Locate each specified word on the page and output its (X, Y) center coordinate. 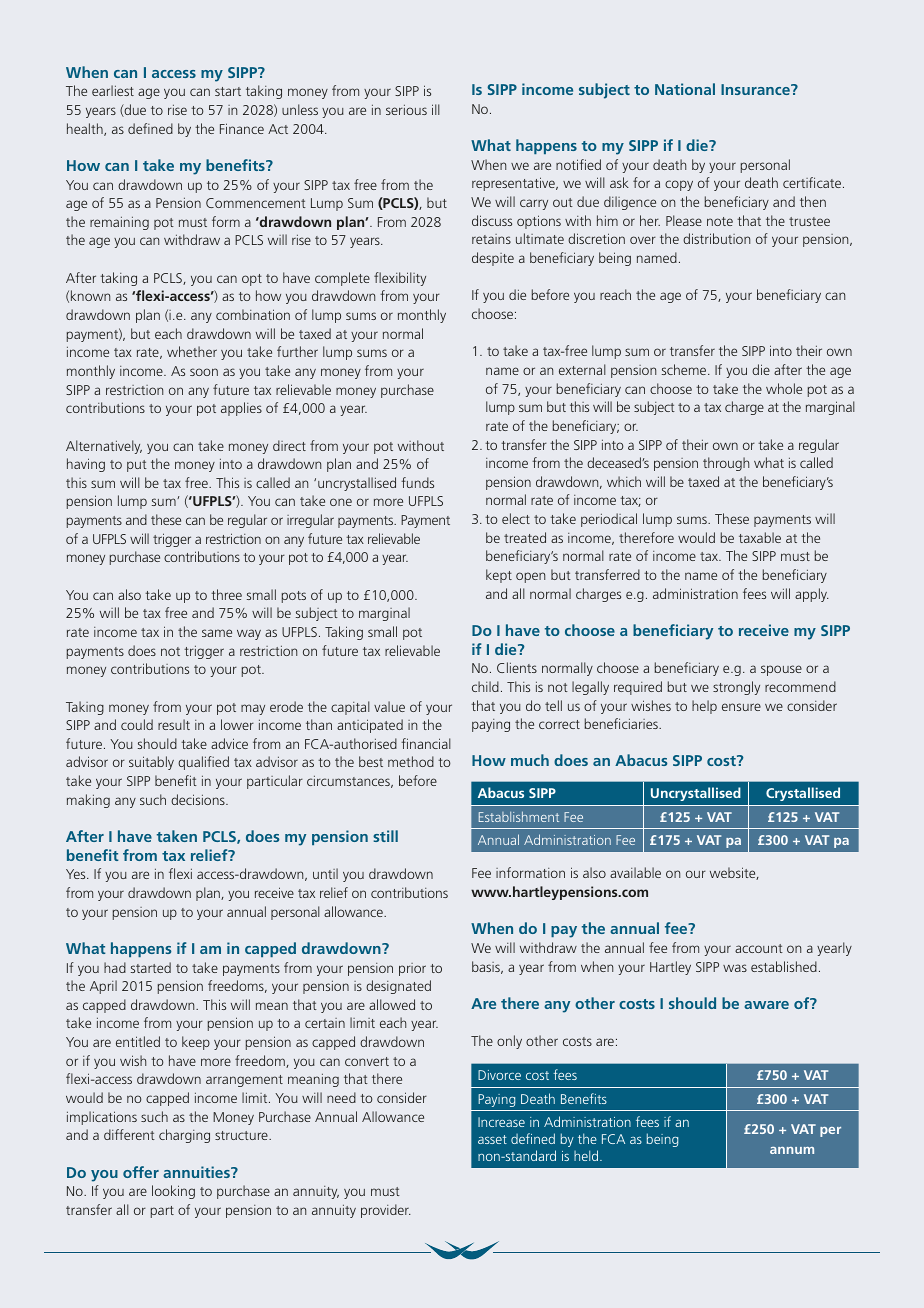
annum (792, 1150)
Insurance (756, 89)
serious (406, 109)
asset (492, 1139)
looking (173, 1192)
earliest (113, 90)
